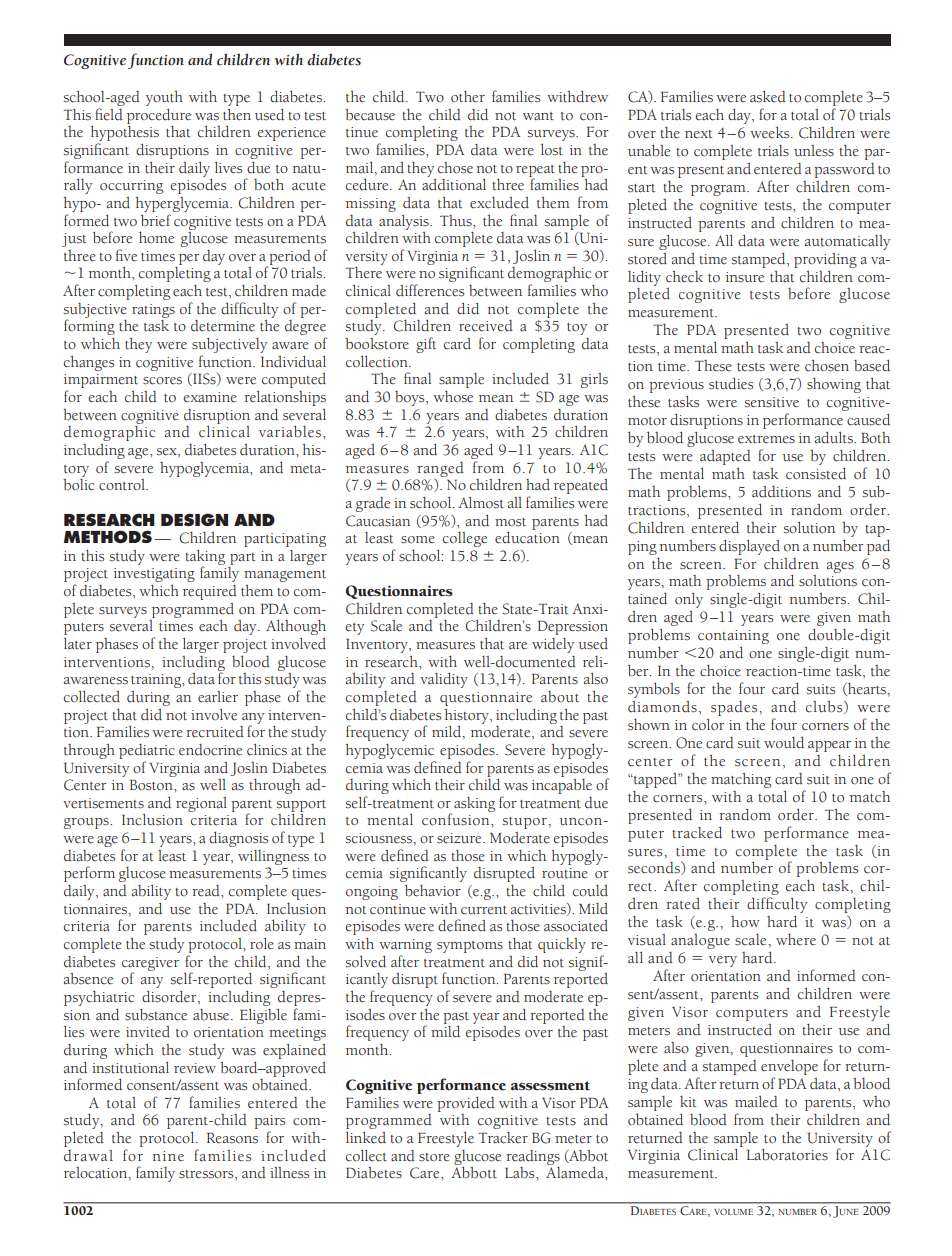 The width and height of the document is (952, 1256). What do you see at coordinates (771, 133) in the document?
I see `weeks` at bounding box center [771, 133].
